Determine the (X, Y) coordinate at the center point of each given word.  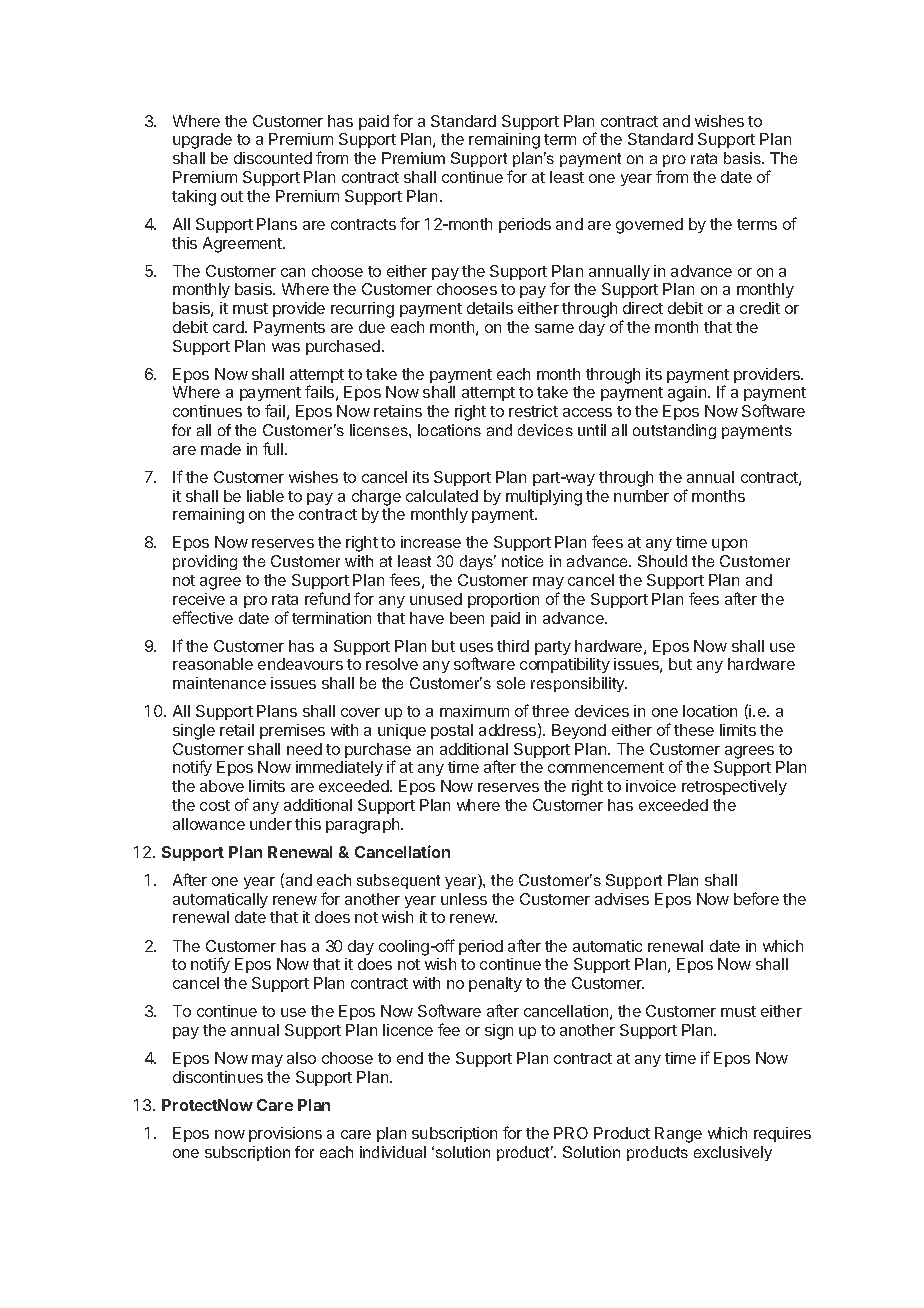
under (271, 824)
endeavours (300, 664)
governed (649, 226)
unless (464, 899)
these (694, 730)
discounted (273, 158)
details (490, 308)
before (756, 898)
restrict (533, 411)
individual (393, 1152)
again (688, 394)
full (274, 448)
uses (476, 647)
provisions (285, 1134)
